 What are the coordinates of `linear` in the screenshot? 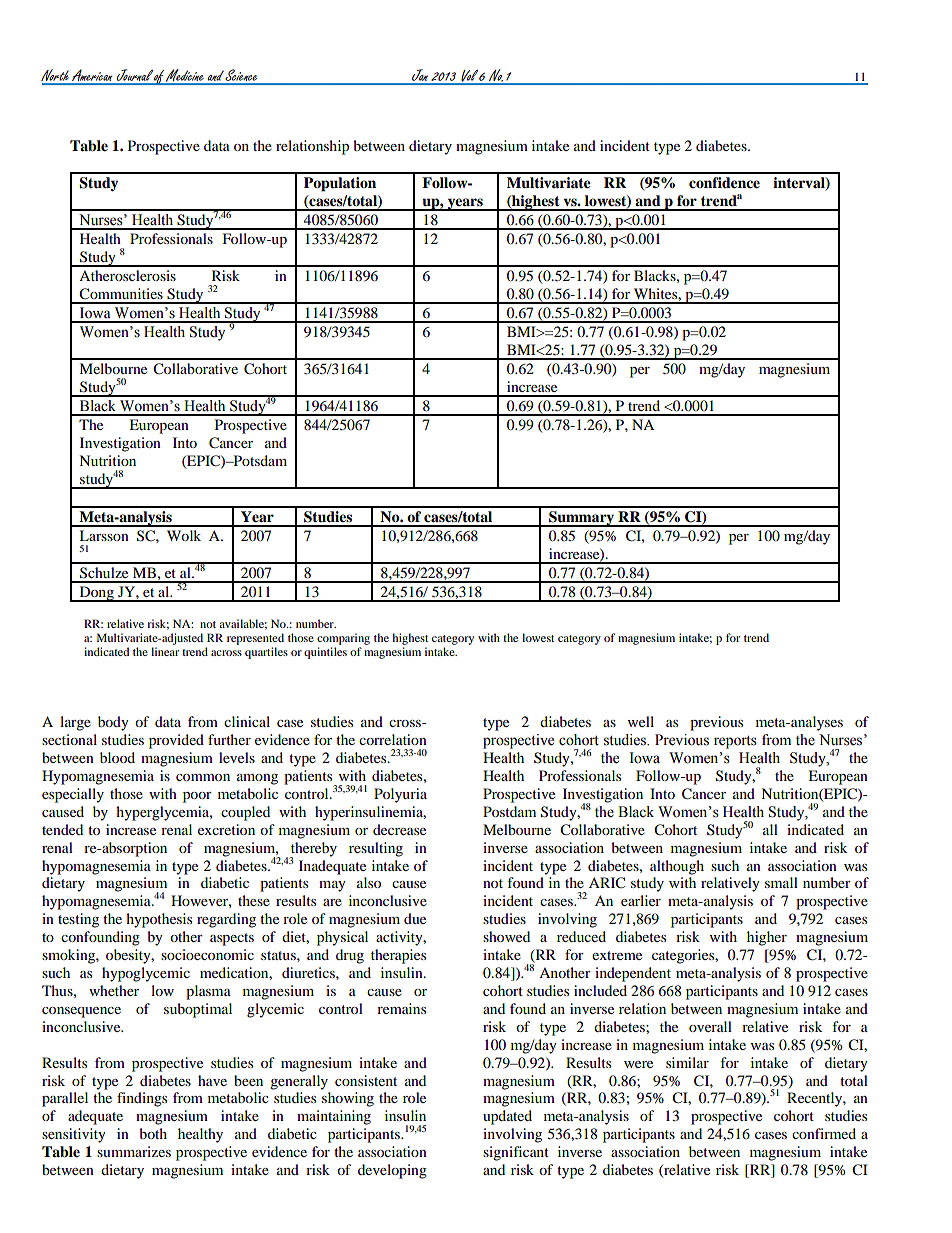 It's located at (165, 651).
